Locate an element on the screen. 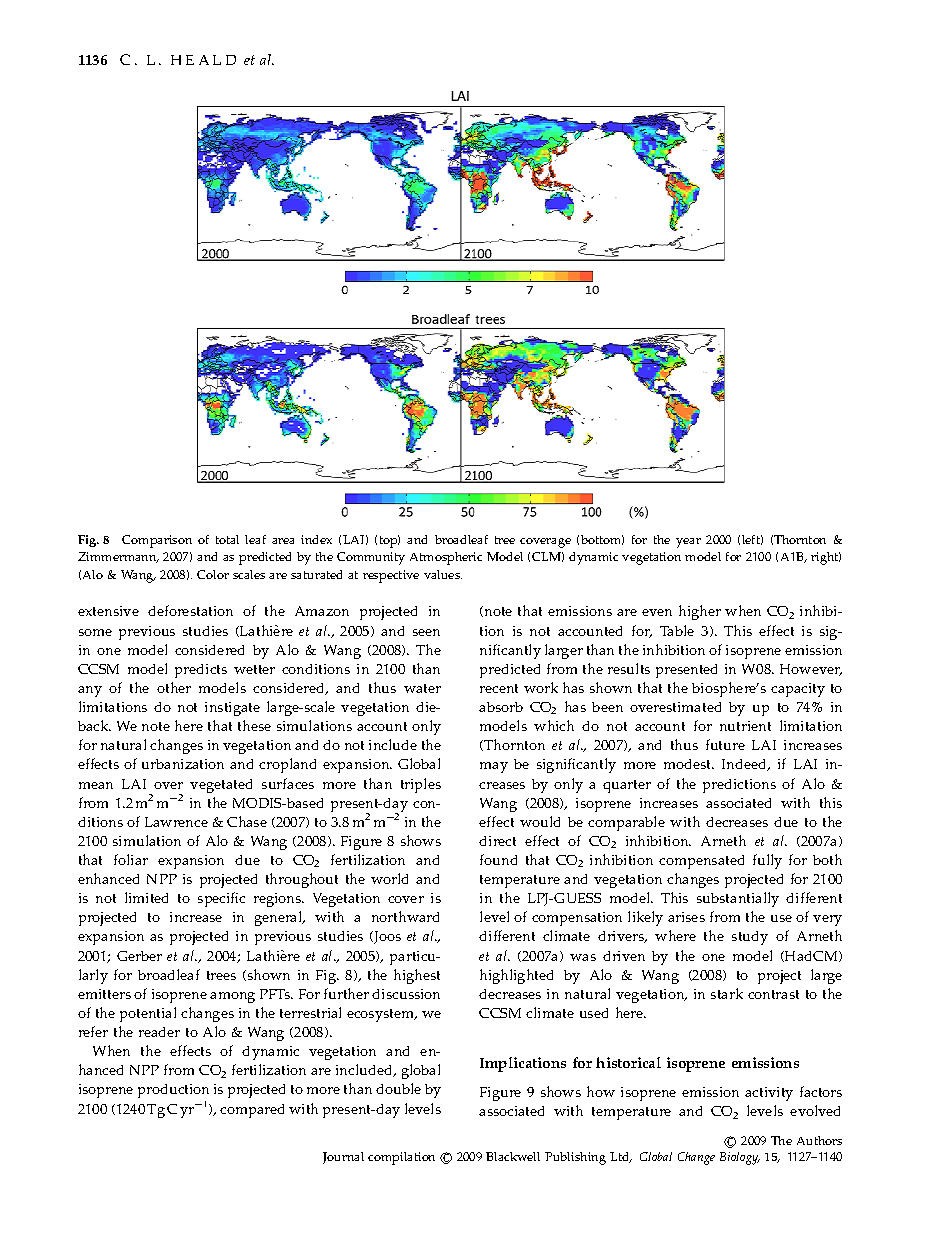  limited is located at coordinates (146, 897).
